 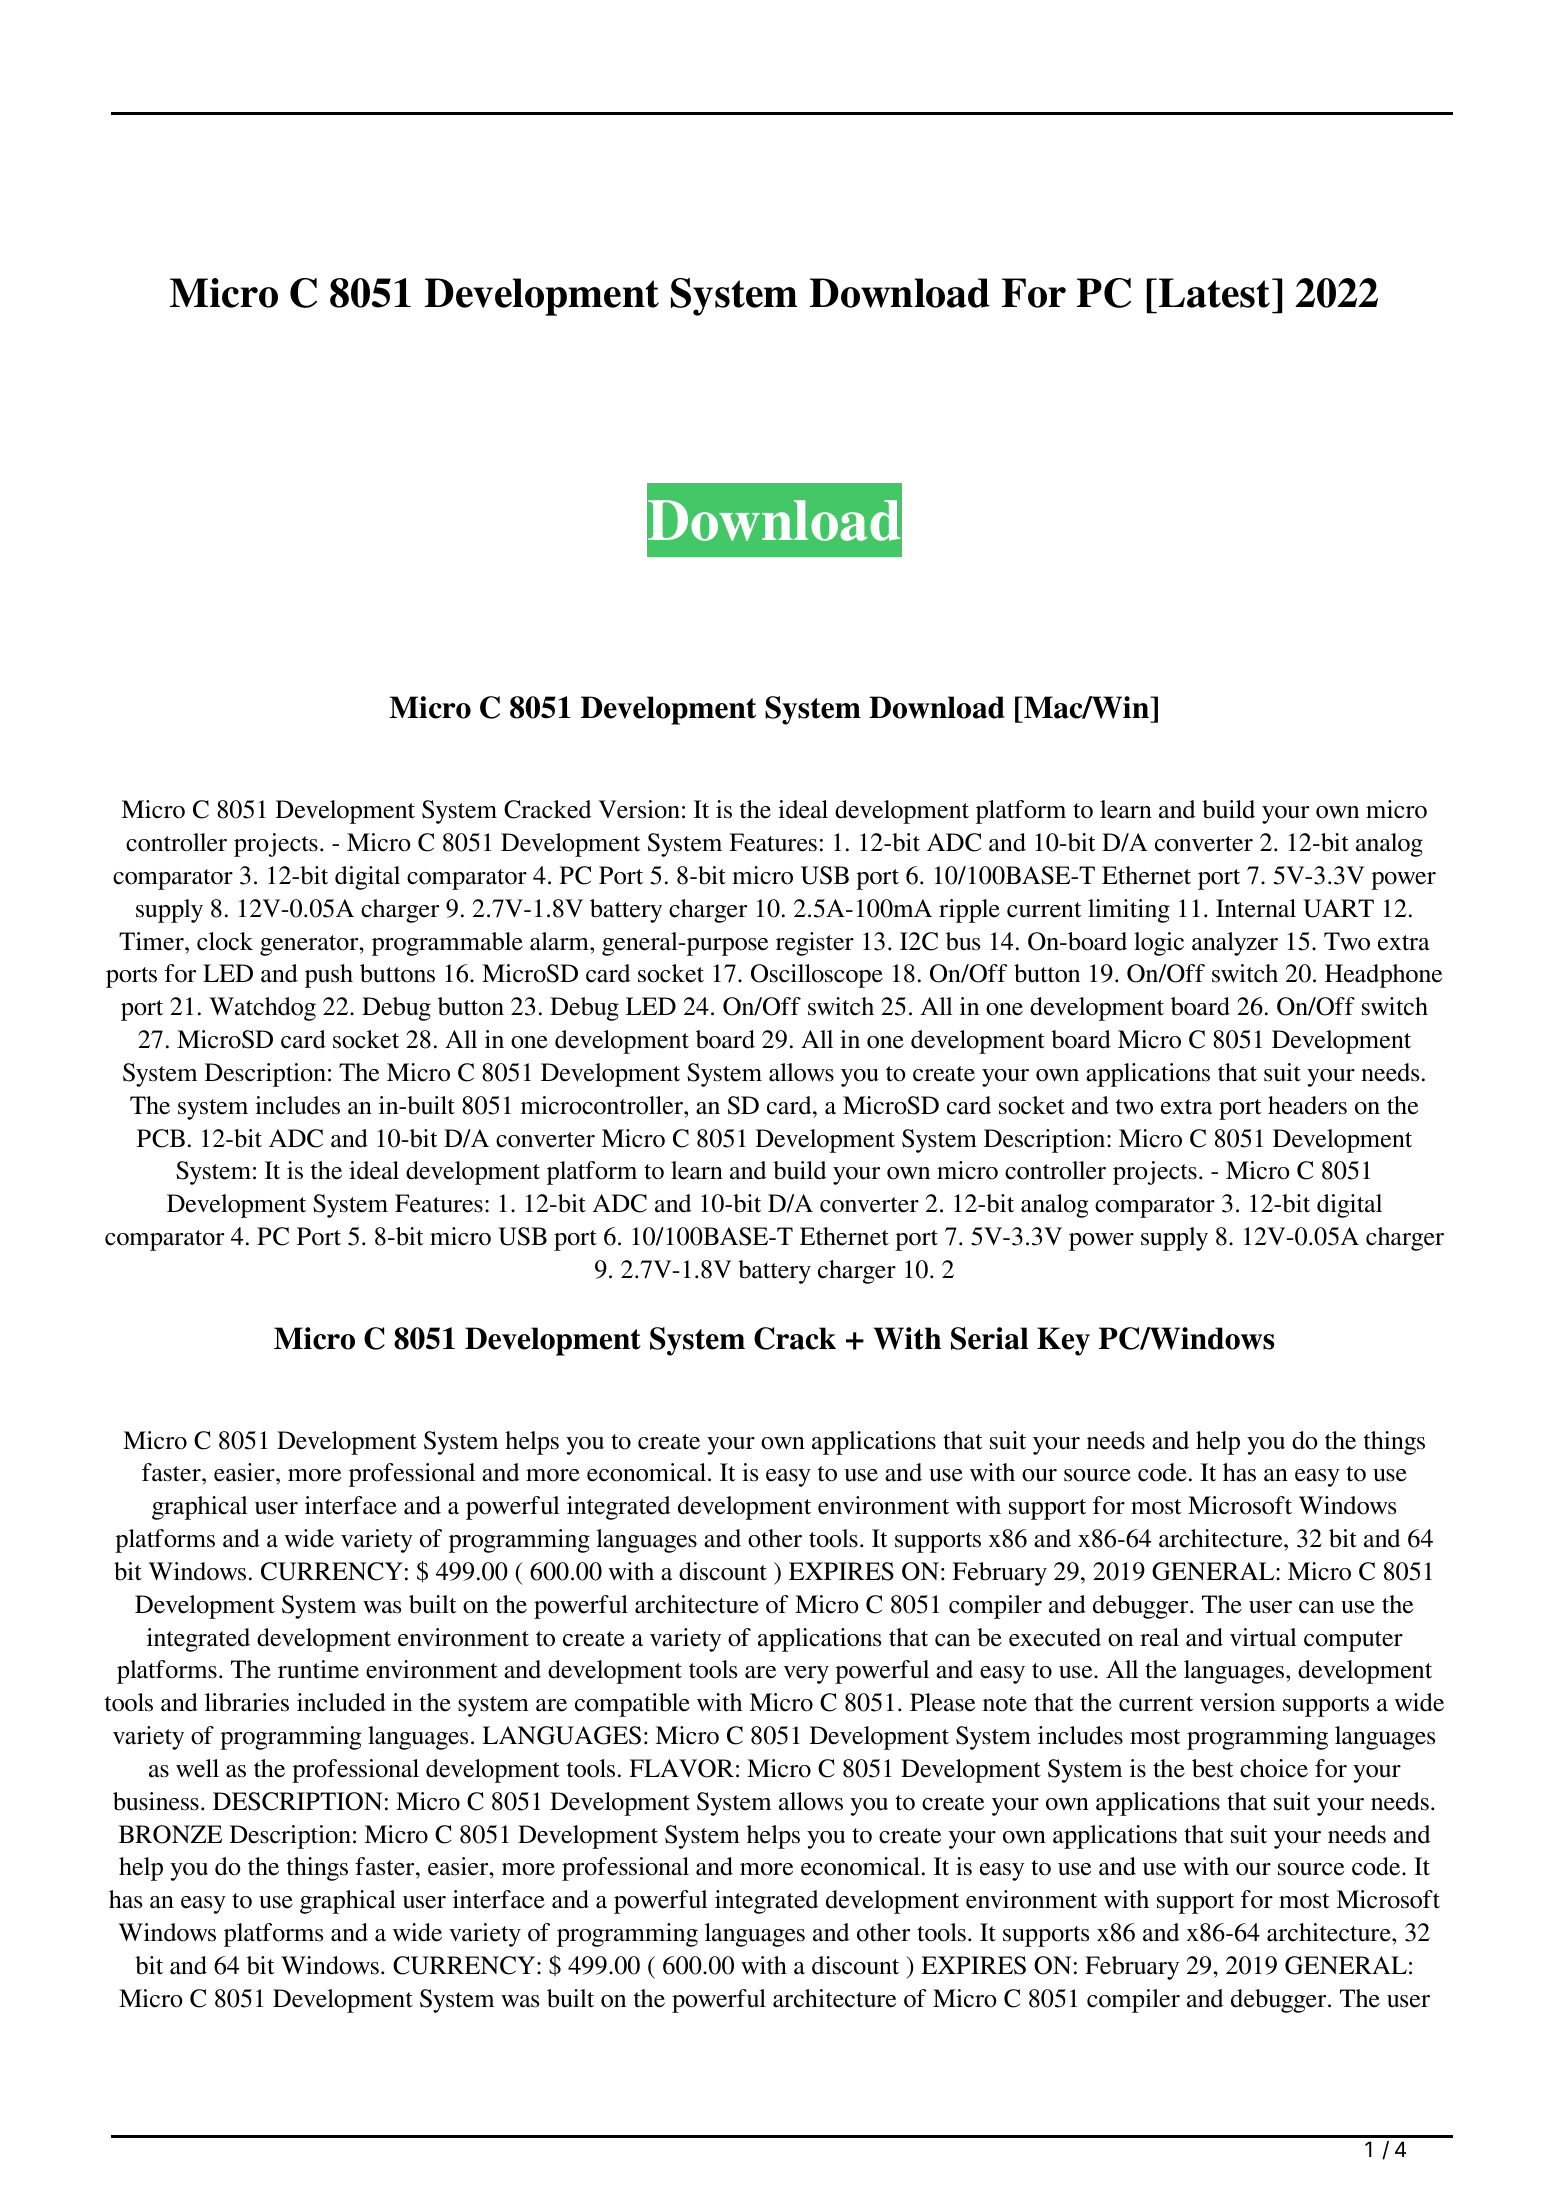 I want to click on Latest, so click(x=1214, y=293).
